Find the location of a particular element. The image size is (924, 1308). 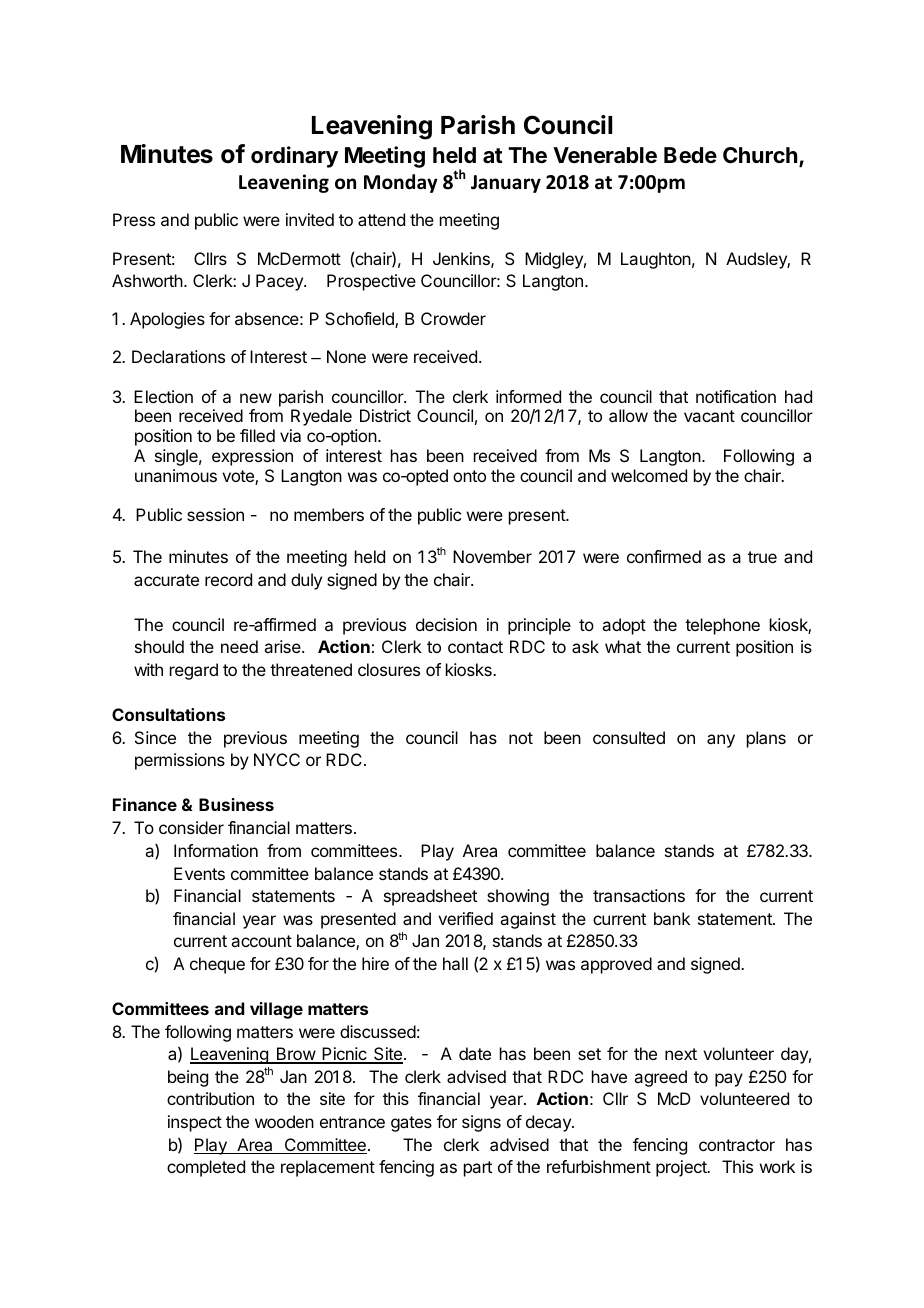

session is located at coordinates (215, 514).
